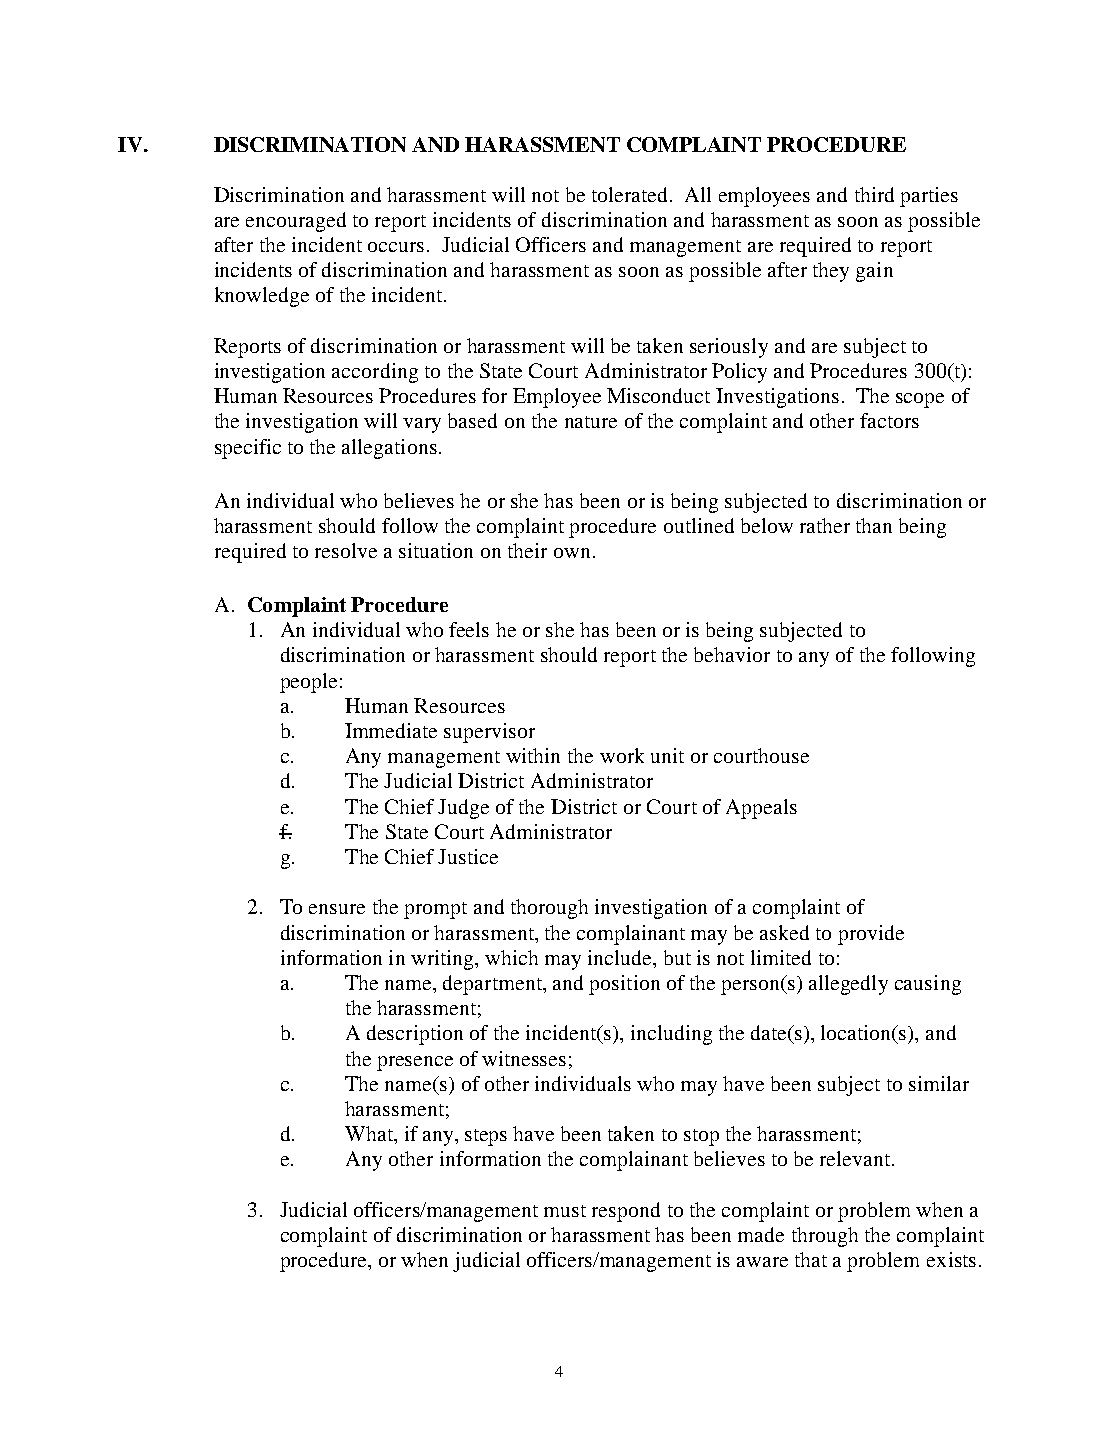 This document has height=1446, width=1118. Describe the element at coordinates (889, 420) in the document. I see `factors` at that location.
